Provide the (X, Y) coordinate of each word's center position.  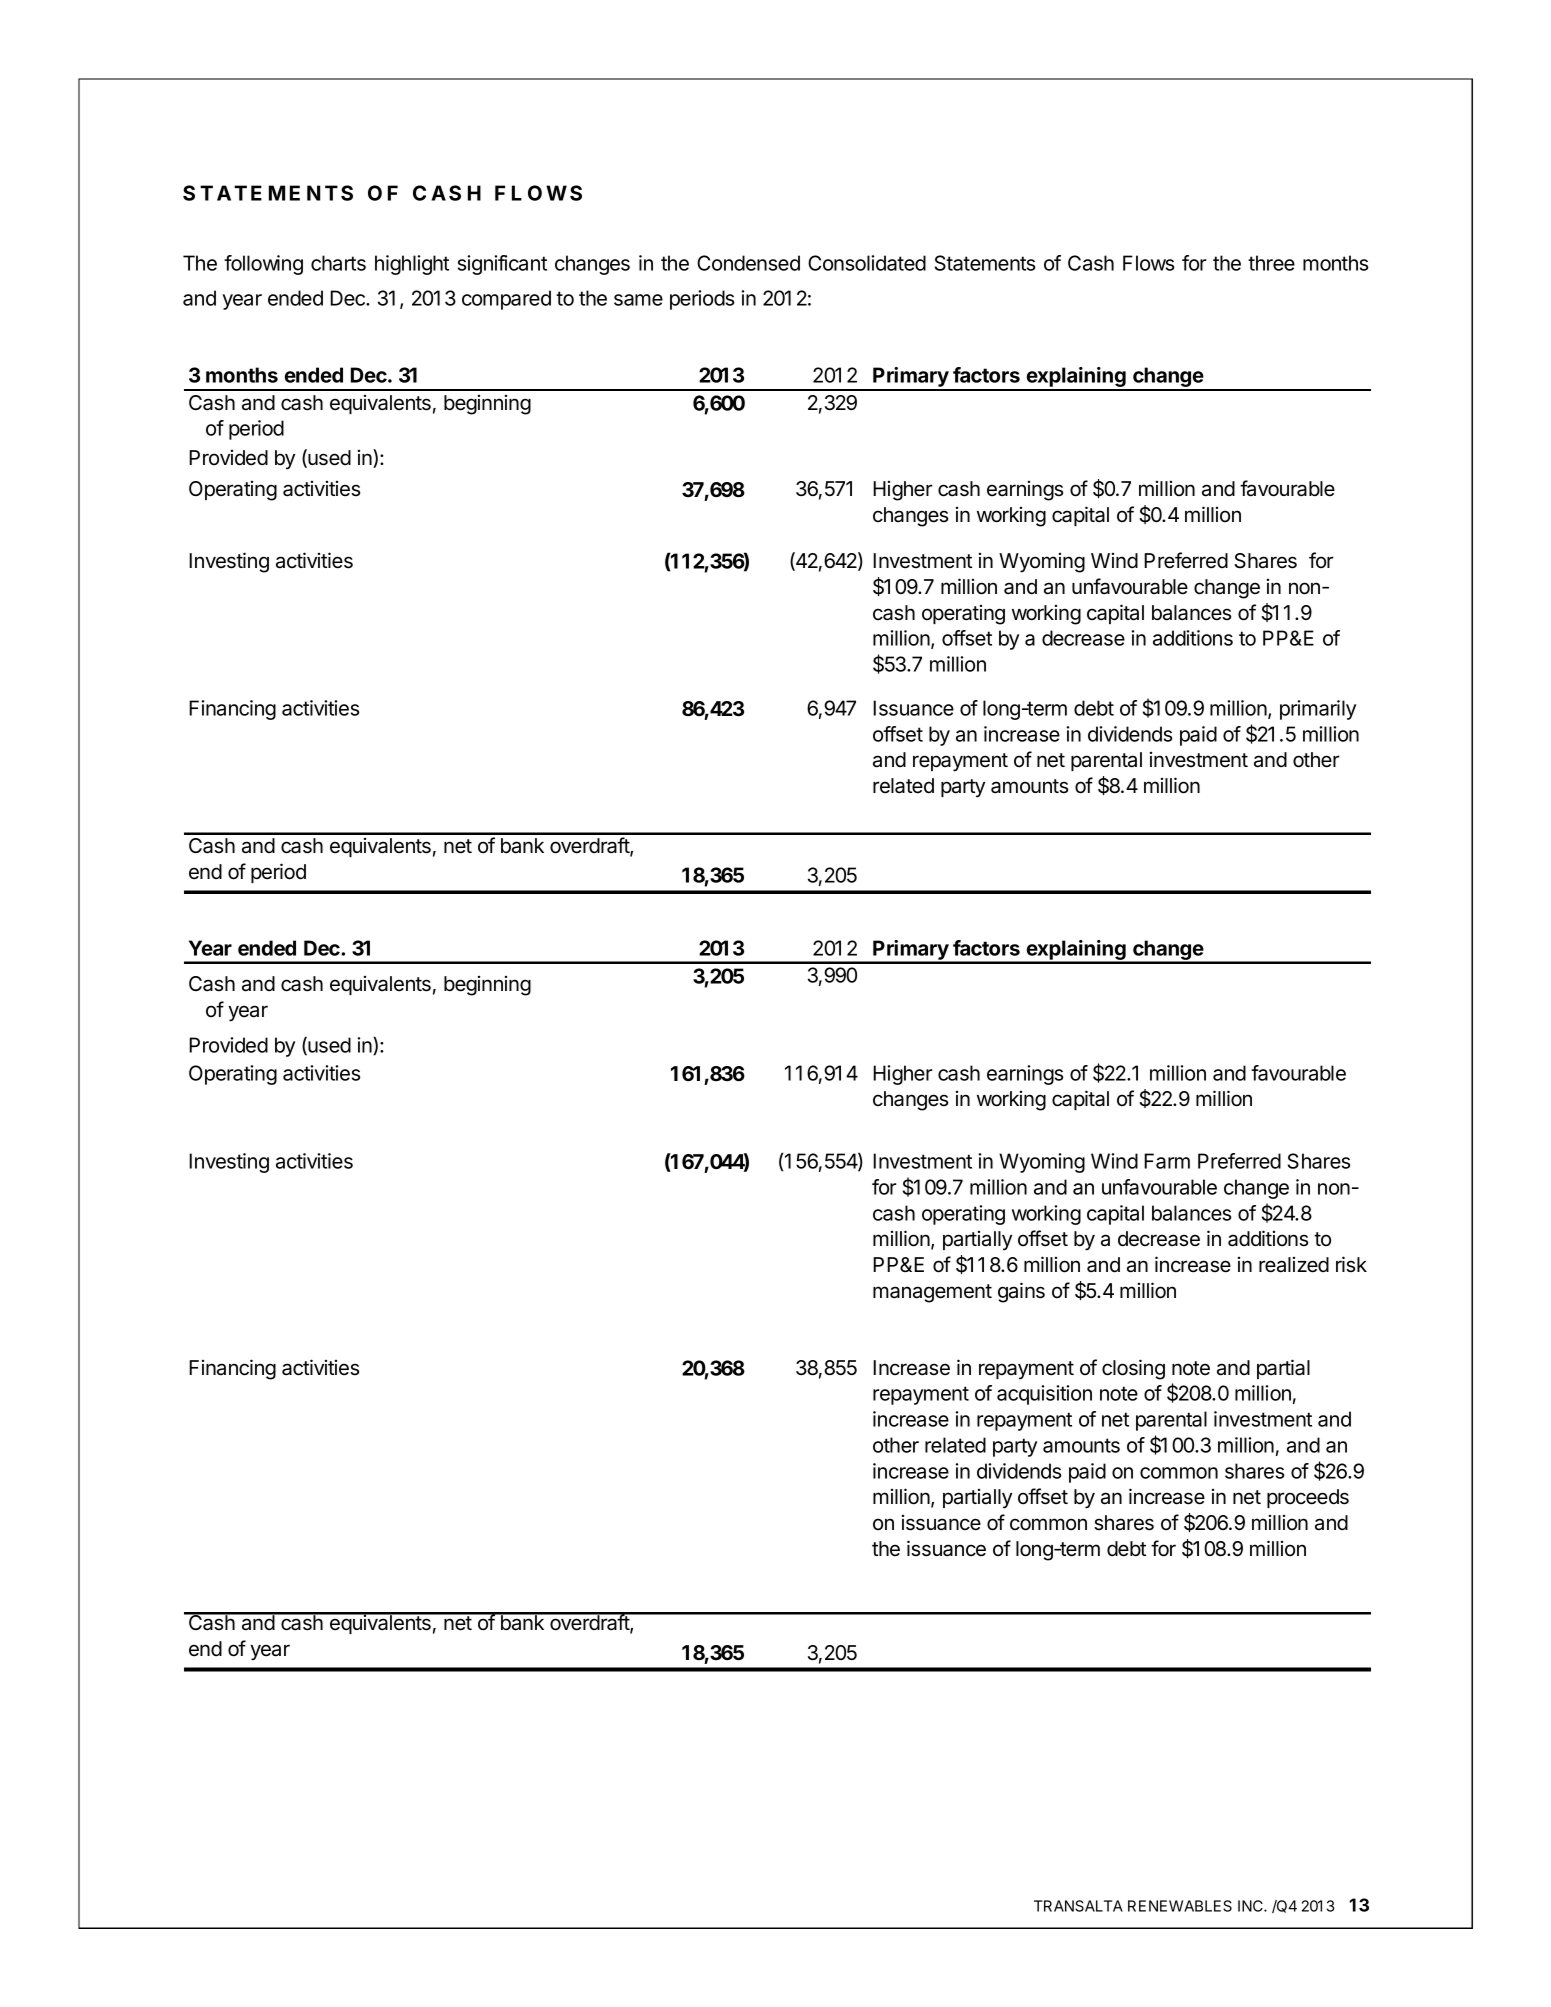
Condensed (748, 263)
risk (1351, 1264)
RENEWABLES (1180, 1906)
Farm (1167, 1161)
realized (1294, 1265)
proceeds (1308, 1498)
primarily (1318, 710)
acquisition (1044, 1395)
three (1271, 263)
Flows (1149, 263)
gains (1021, 1292)
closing (1133, 1369)
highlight (412, 265)
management (932, 1293)
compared (506, 300)
